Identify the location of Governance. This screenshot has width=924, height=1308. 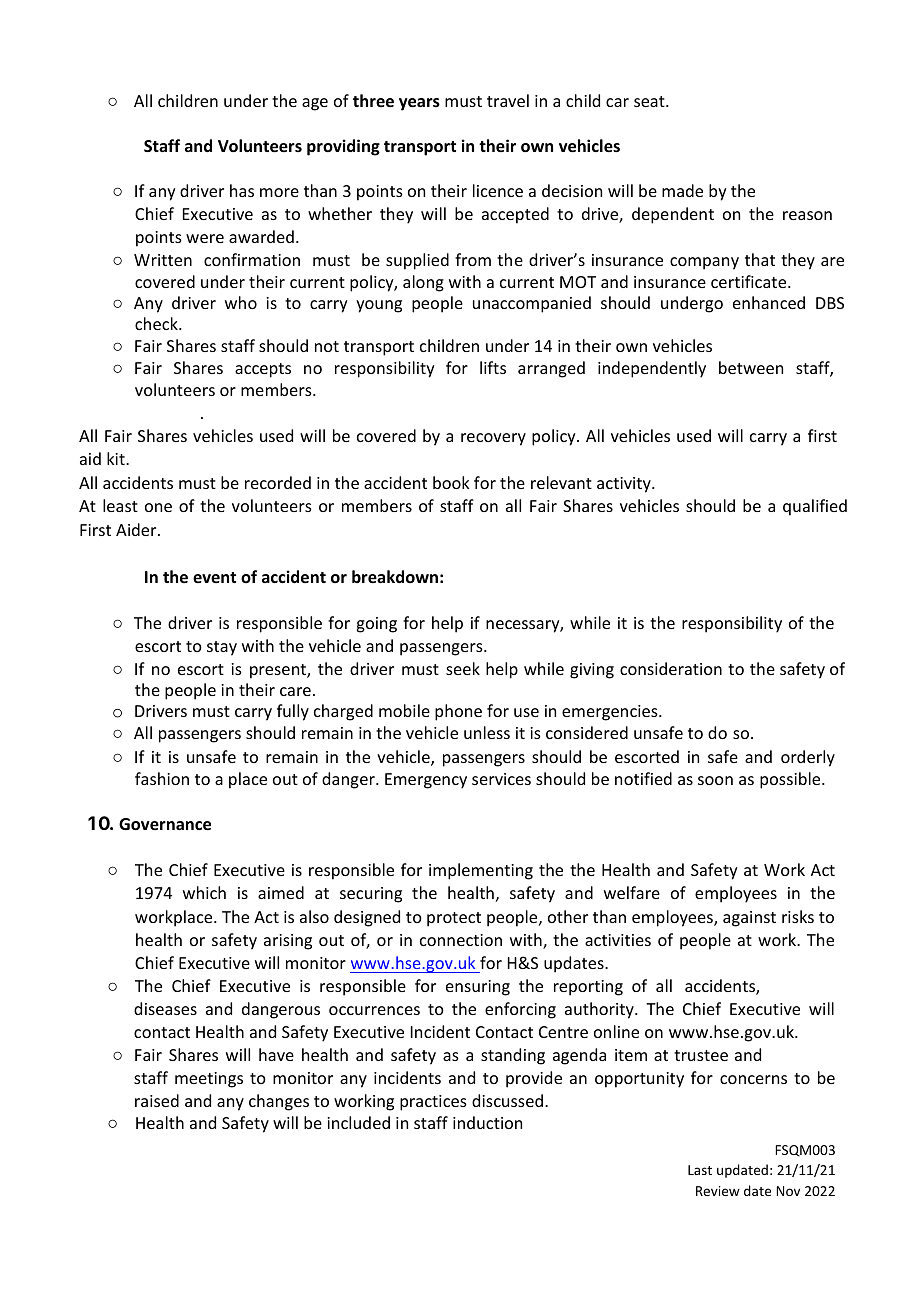
(165, 824).
